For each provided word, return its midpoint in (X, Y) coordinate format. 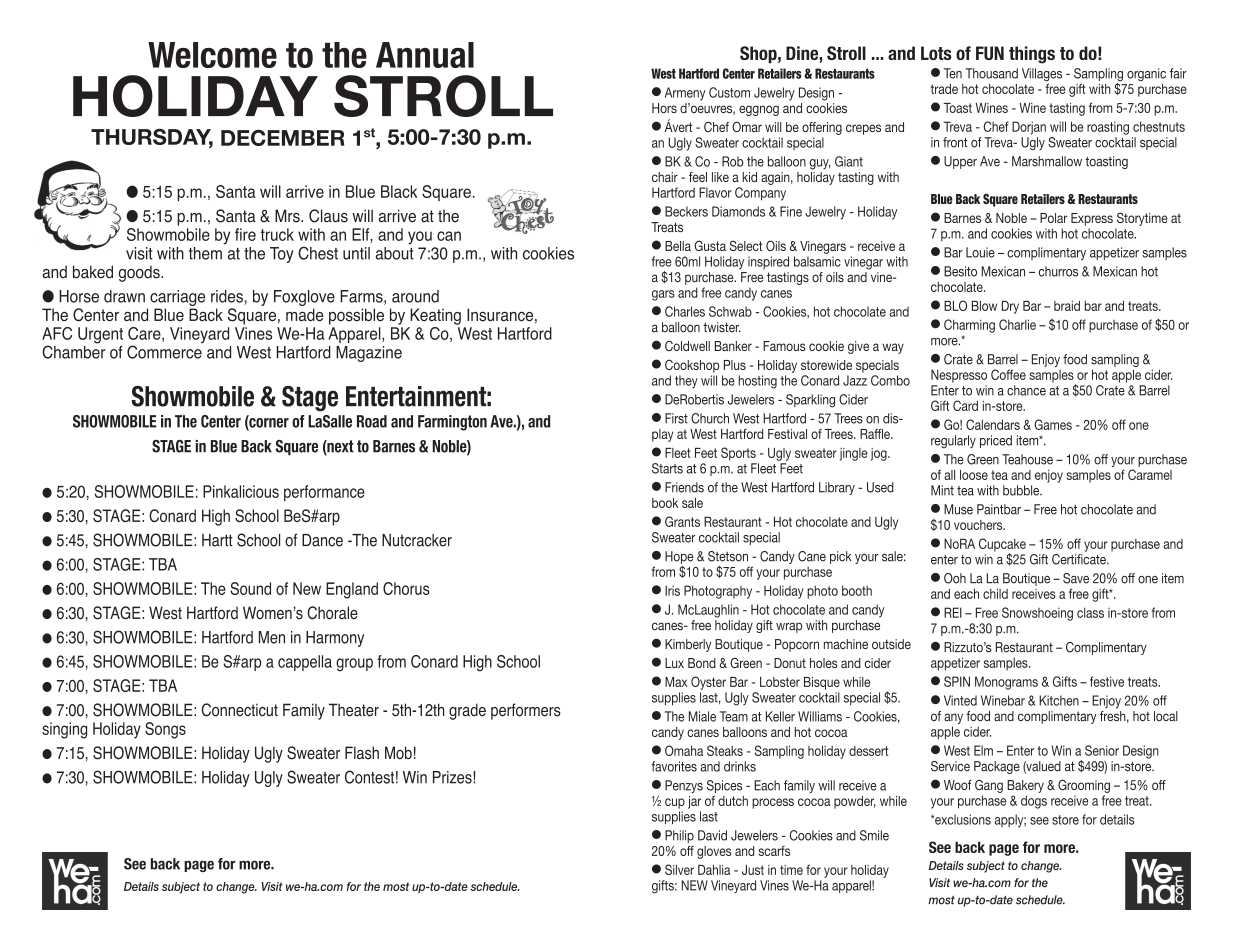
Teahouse (1027, 459)
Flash (362, 753)
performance (324, 493)
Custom (729, 92)
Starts (667, 468)
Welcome (212, 55)
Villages (1042, 74)
